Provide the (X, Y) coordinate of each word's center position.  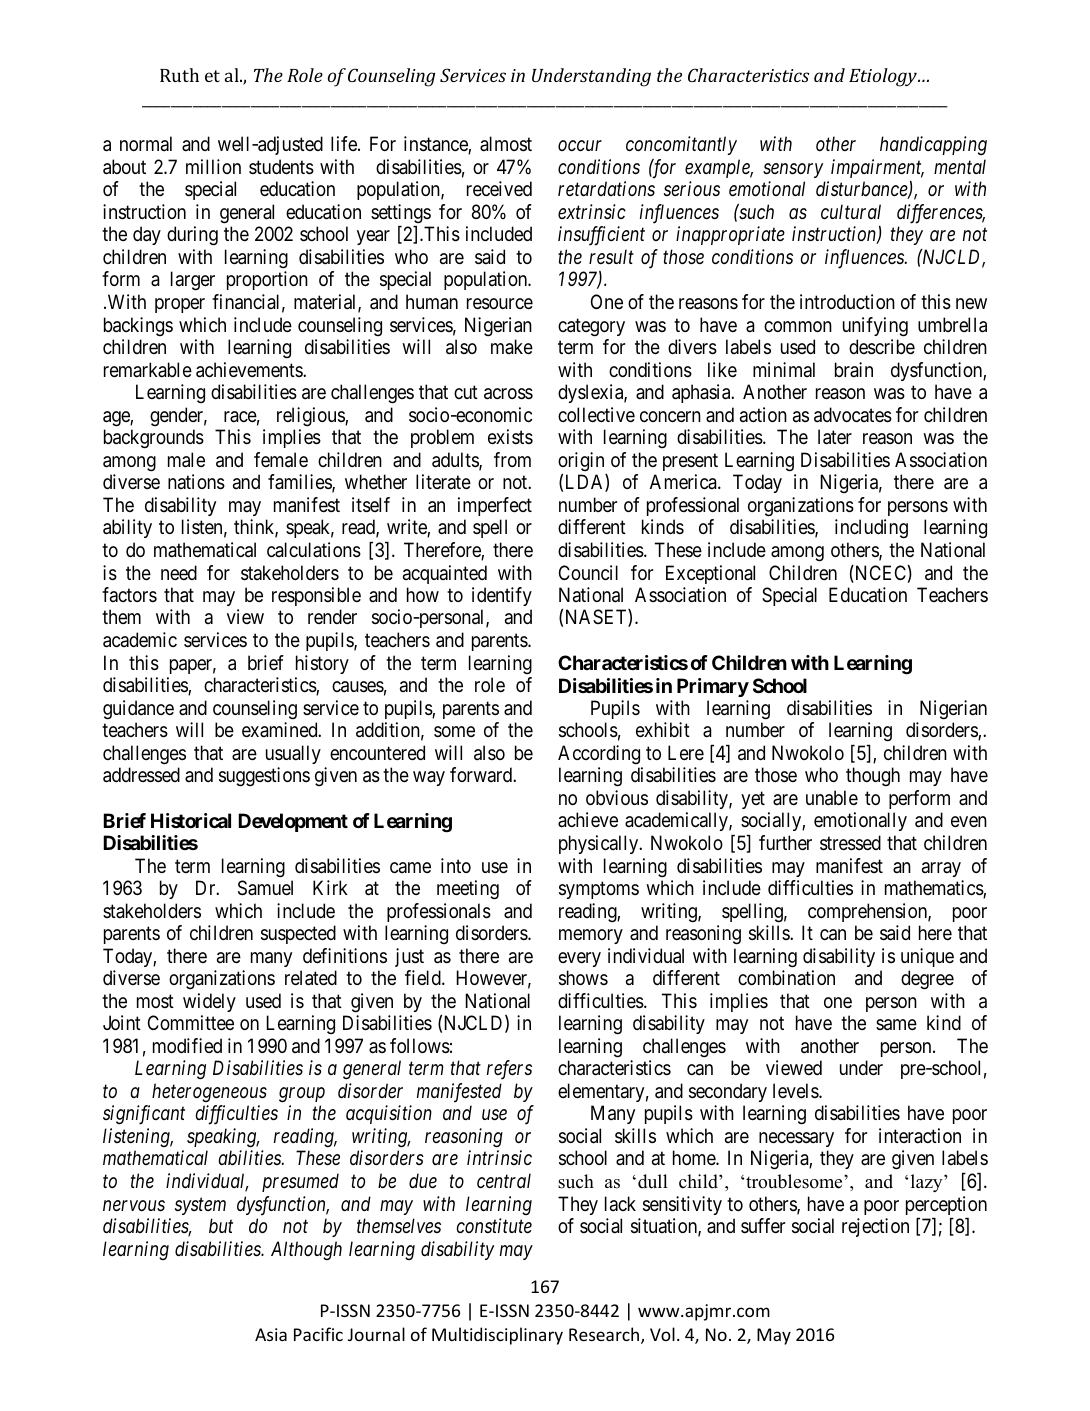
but (221, 1225)
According (599, 754)
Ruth (179, 75)
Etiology (884, 77)
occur (580, 146)
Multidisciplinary (497, 1336)
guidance (138, 710)
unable (832, 798)
